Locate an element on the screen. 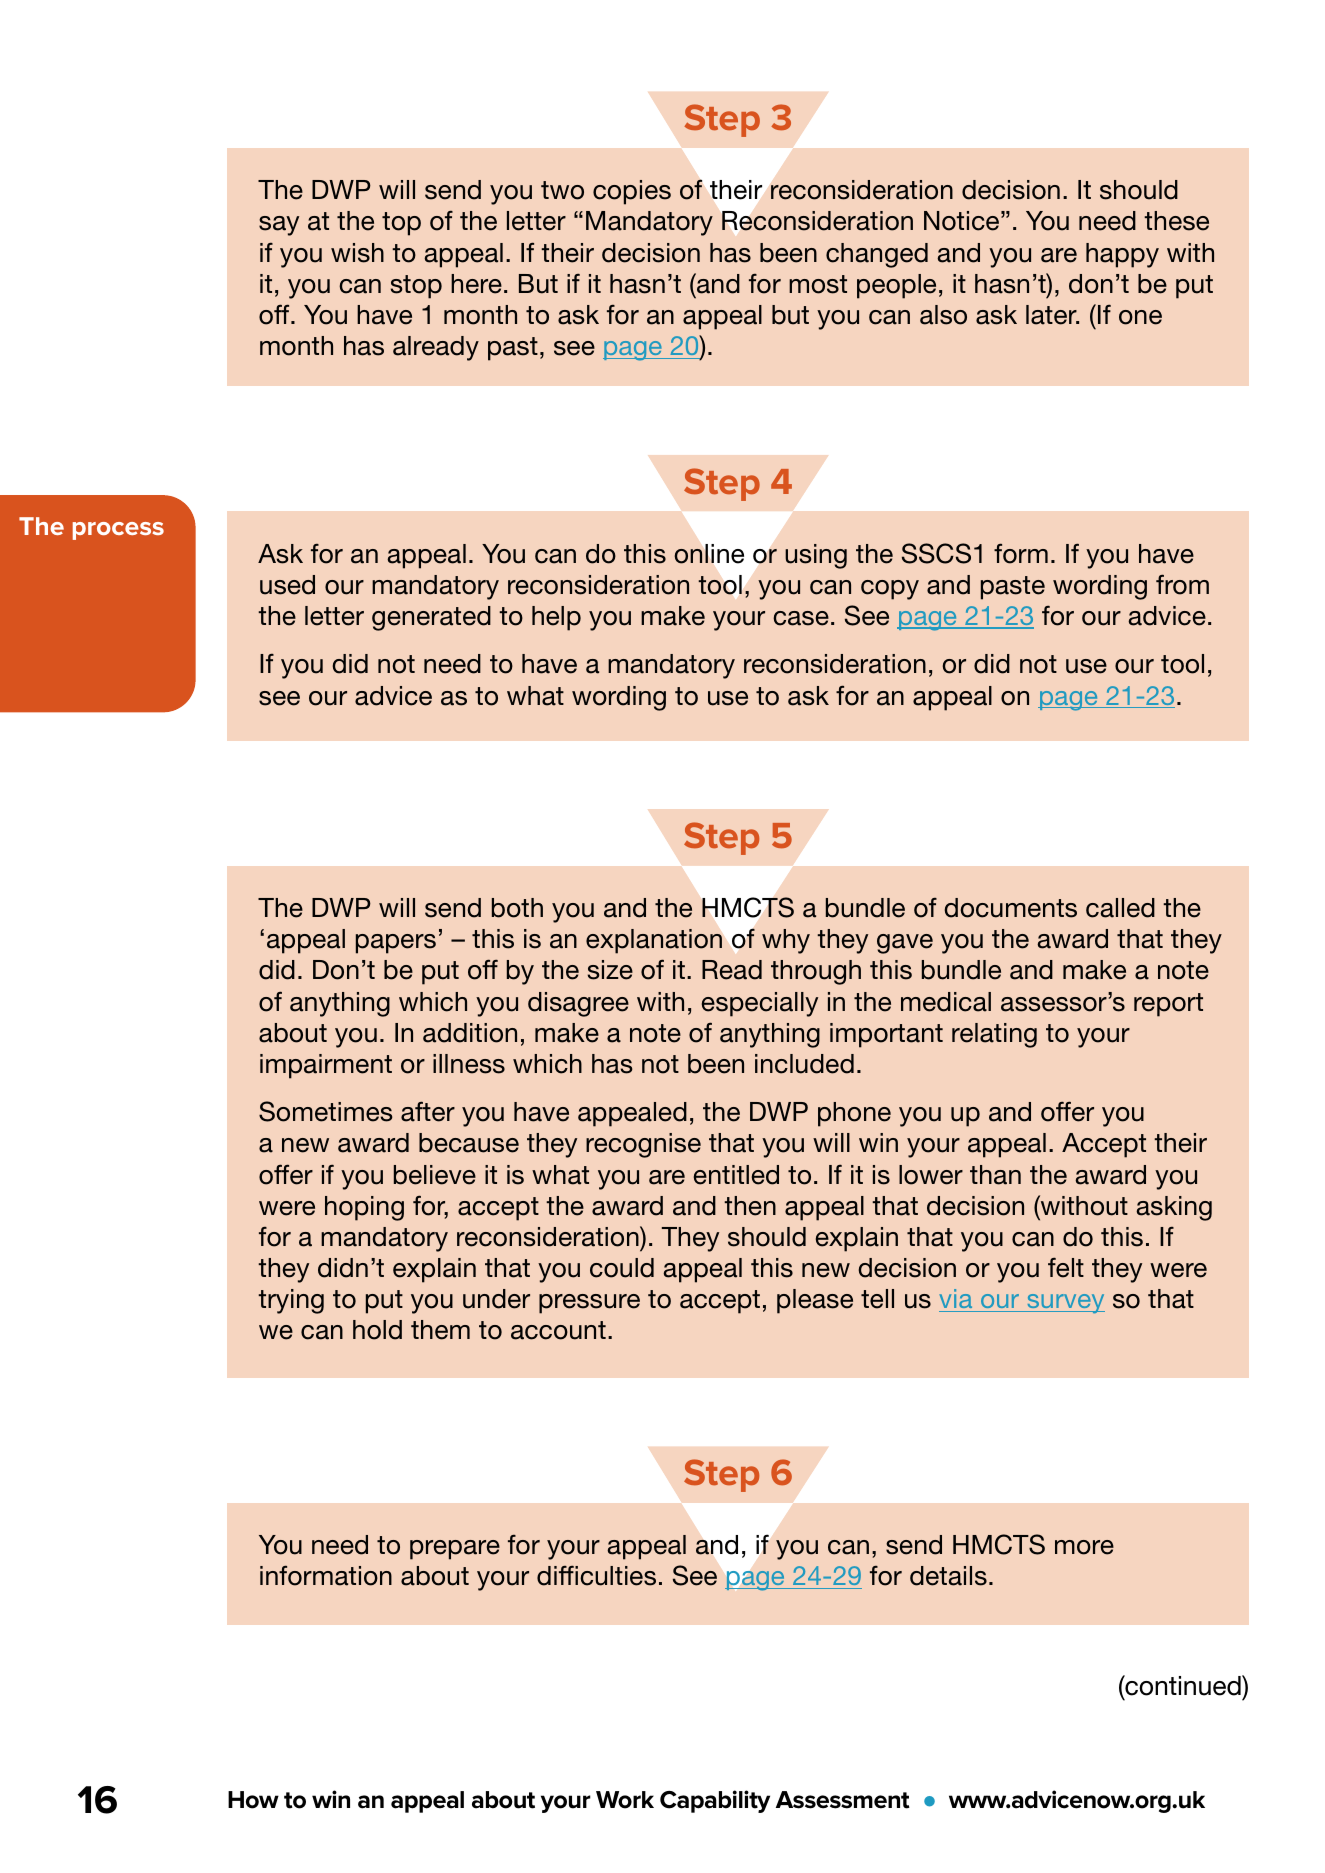 The height and width of the screenshot is (1873, 1325). impairment is located at coordinates (326, 1066).
